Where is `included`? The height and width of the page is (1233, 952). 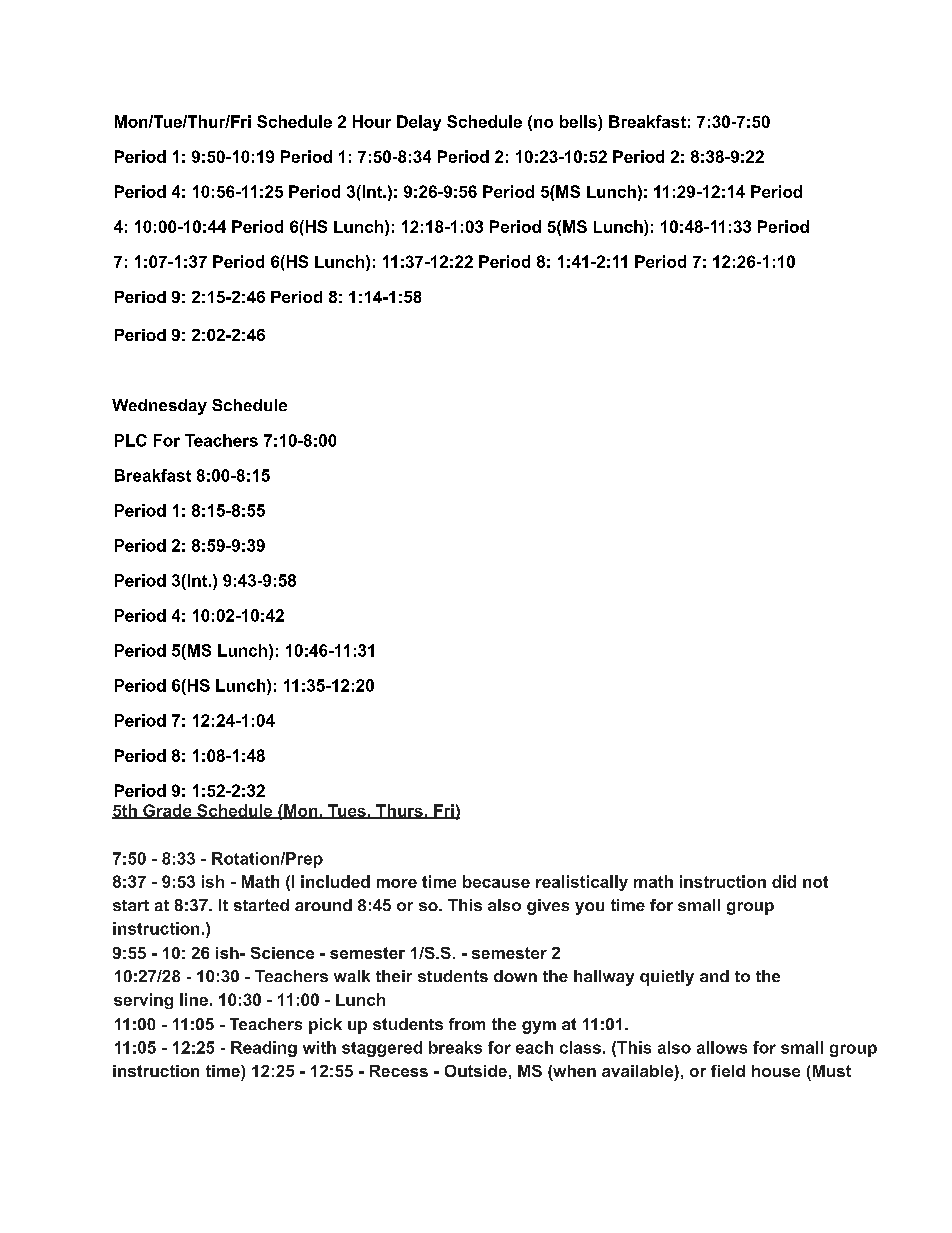
included is located at coordinates (335, 881).
